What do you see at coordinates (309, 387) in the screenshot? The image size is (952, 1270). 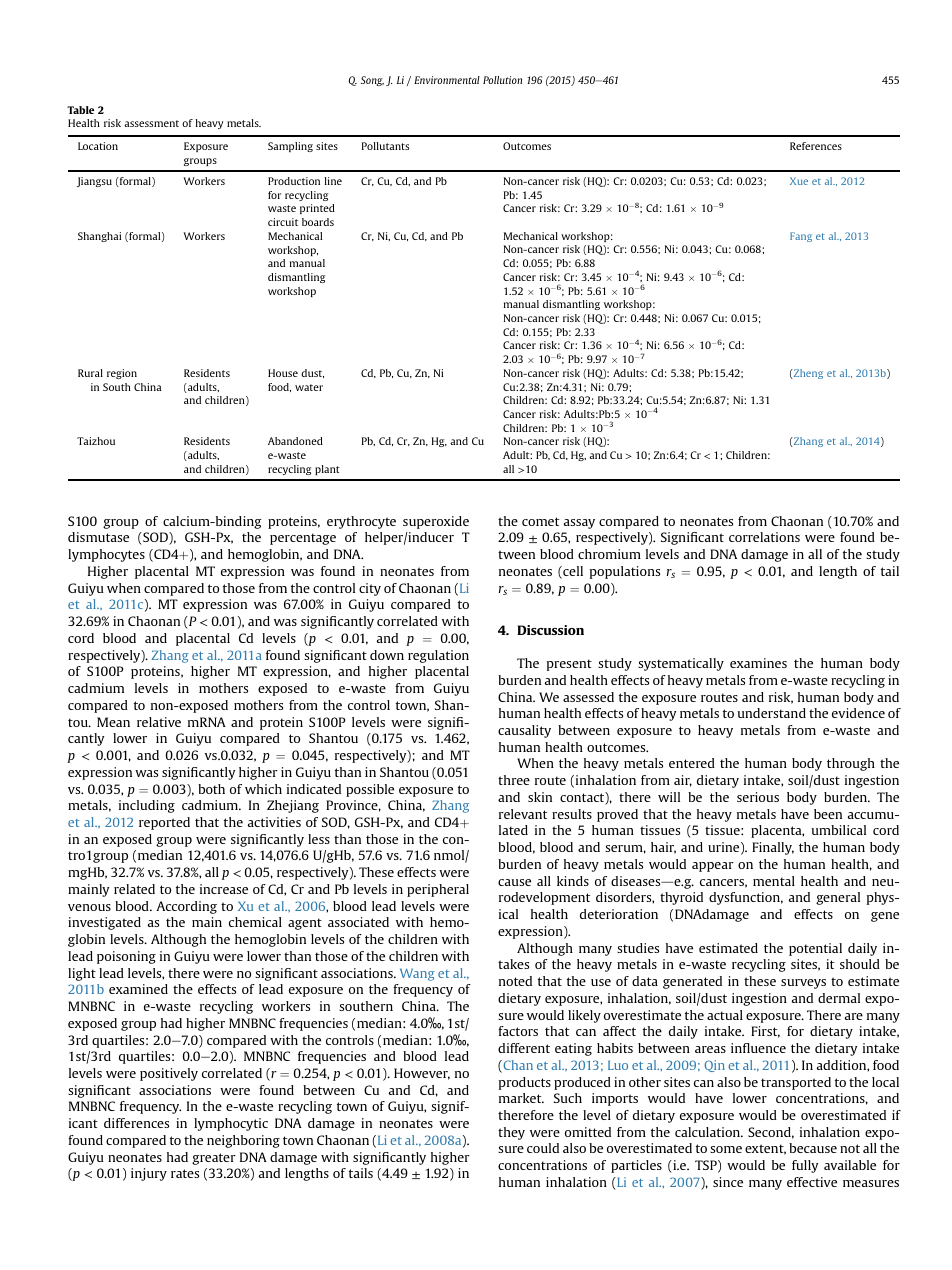 I see `water` at bounding box center [309, 387].
